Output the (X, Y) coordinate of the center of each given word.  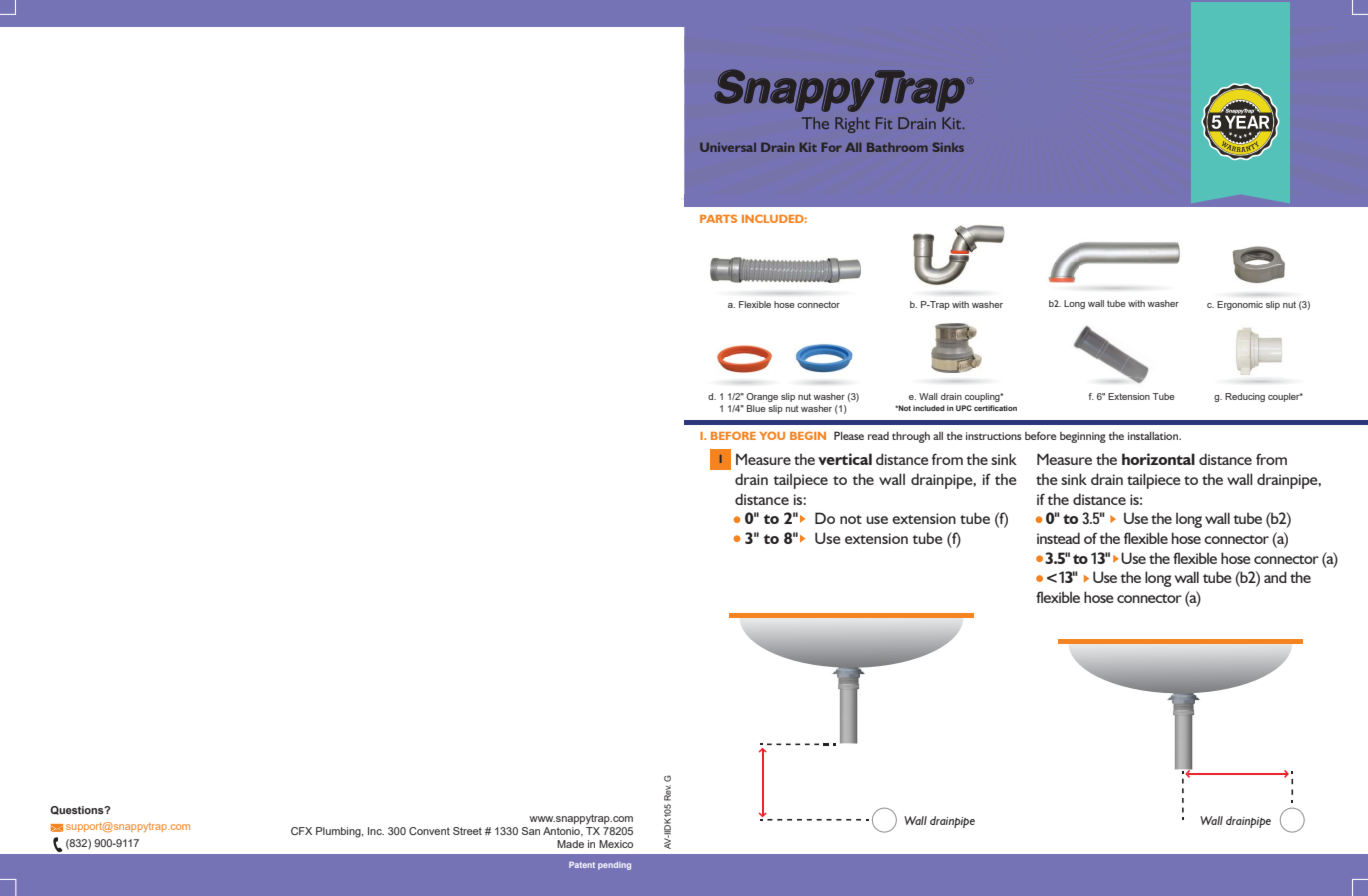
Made (570, 844)
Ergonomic (1240, 305)
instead (1058, 538)
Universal (728, 147)
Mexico (616, 844)
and (1275, 577)
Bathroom (897, 147)
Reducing (1245, 397)
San (531, 831)
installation (1154, 435)
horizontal (1158, 459)
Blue (756, 408)
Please (849, 435)
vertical (845, 459)
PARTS (718, 218)
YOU (772, 435)
